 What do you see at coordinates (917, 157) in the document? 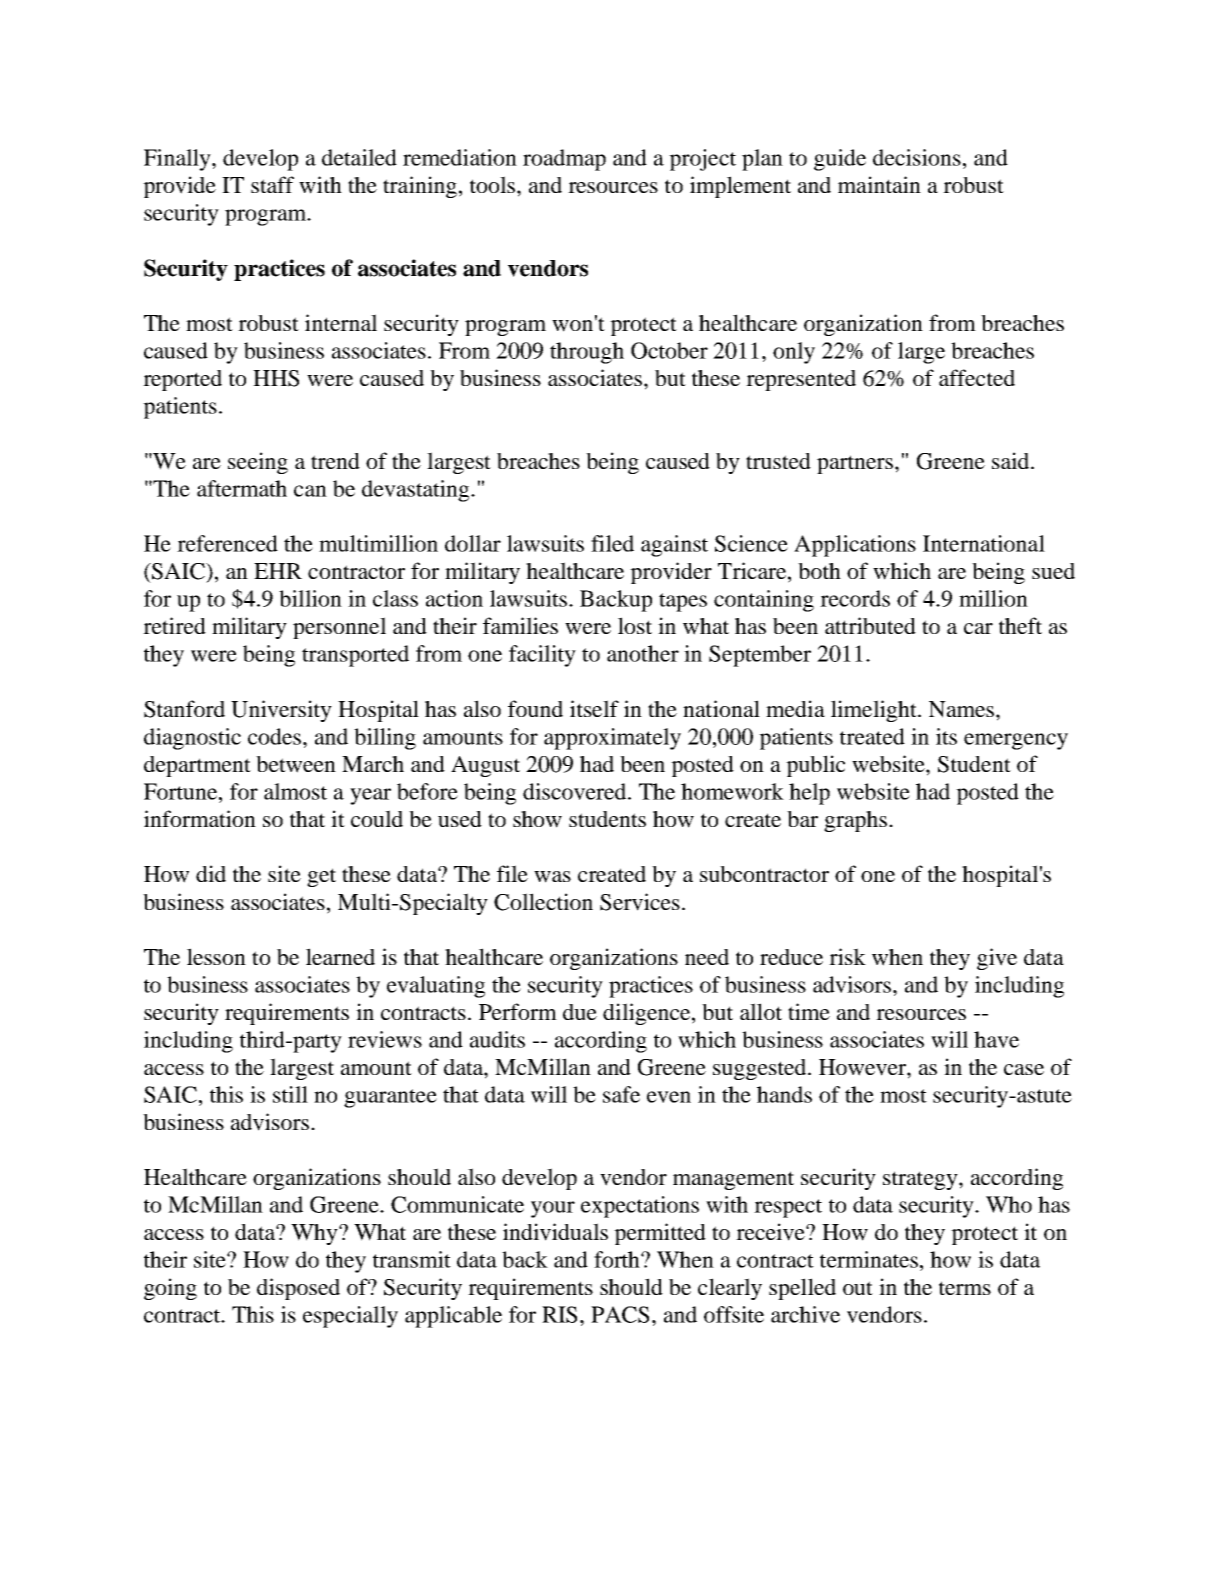
I see `decisions` at bounding box center [917, 157].
